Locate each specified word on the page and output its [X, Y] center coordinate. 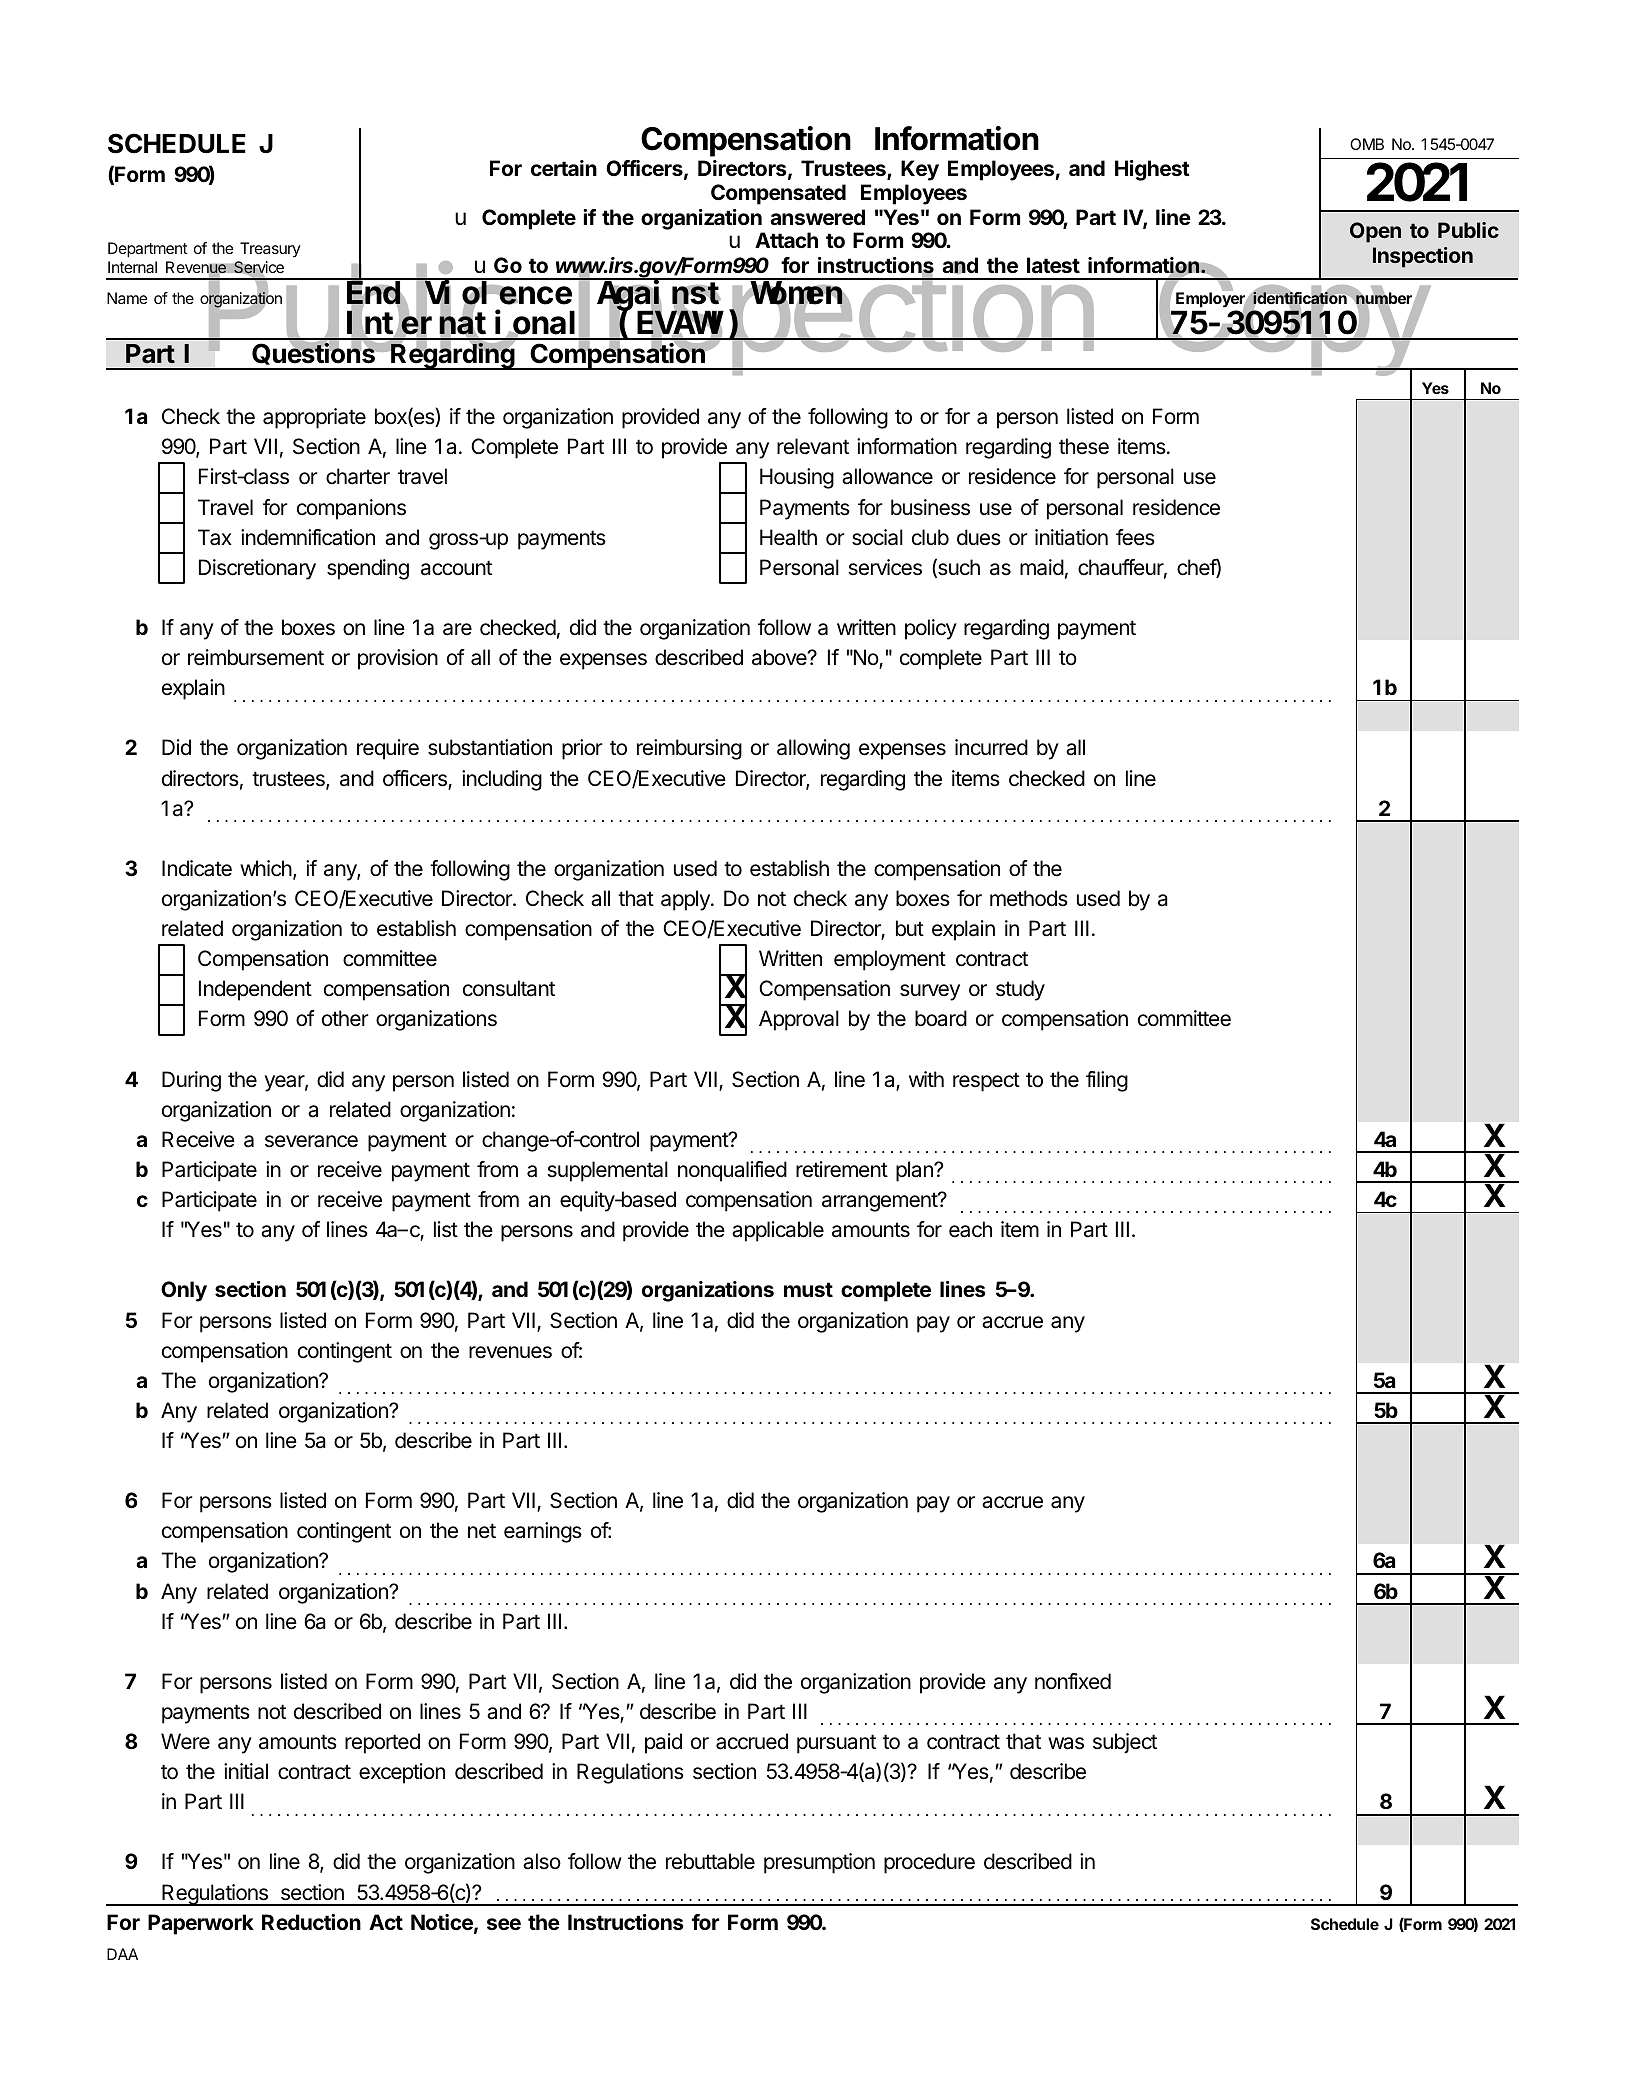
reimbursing [689, 749]
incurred [991, 747]
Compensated [778, 194]
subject [1125, 1743]
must [808, 1289]
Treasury [270, 250]
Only [184, 1291]
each [970, 1229]
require [388, 749]
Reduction [311, 1922]
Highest [1152, 170]
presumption [819, 1863]
